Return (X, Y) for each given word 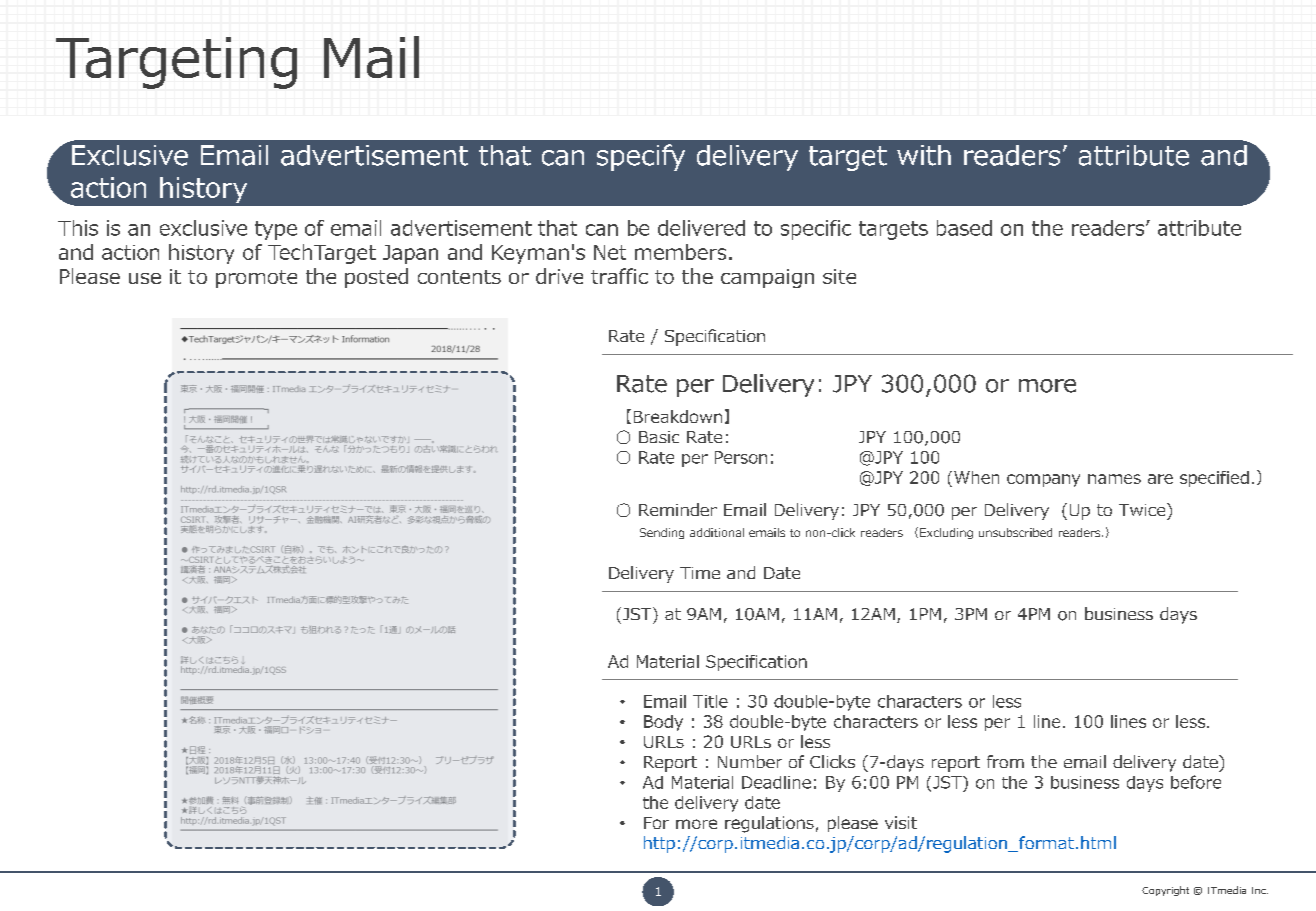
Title (710, 701)
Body (663, 723)
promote (256, 279)
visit (901, 822)
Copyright (1165, 891)
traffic (619, 276)
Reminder (678, 509)
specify (641, 157)
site (839, 276)
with (924, 155)
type (276, 230)
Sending (662, 533)
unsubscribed (1015, 532)
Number (750, 761)
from (1005, 761)
